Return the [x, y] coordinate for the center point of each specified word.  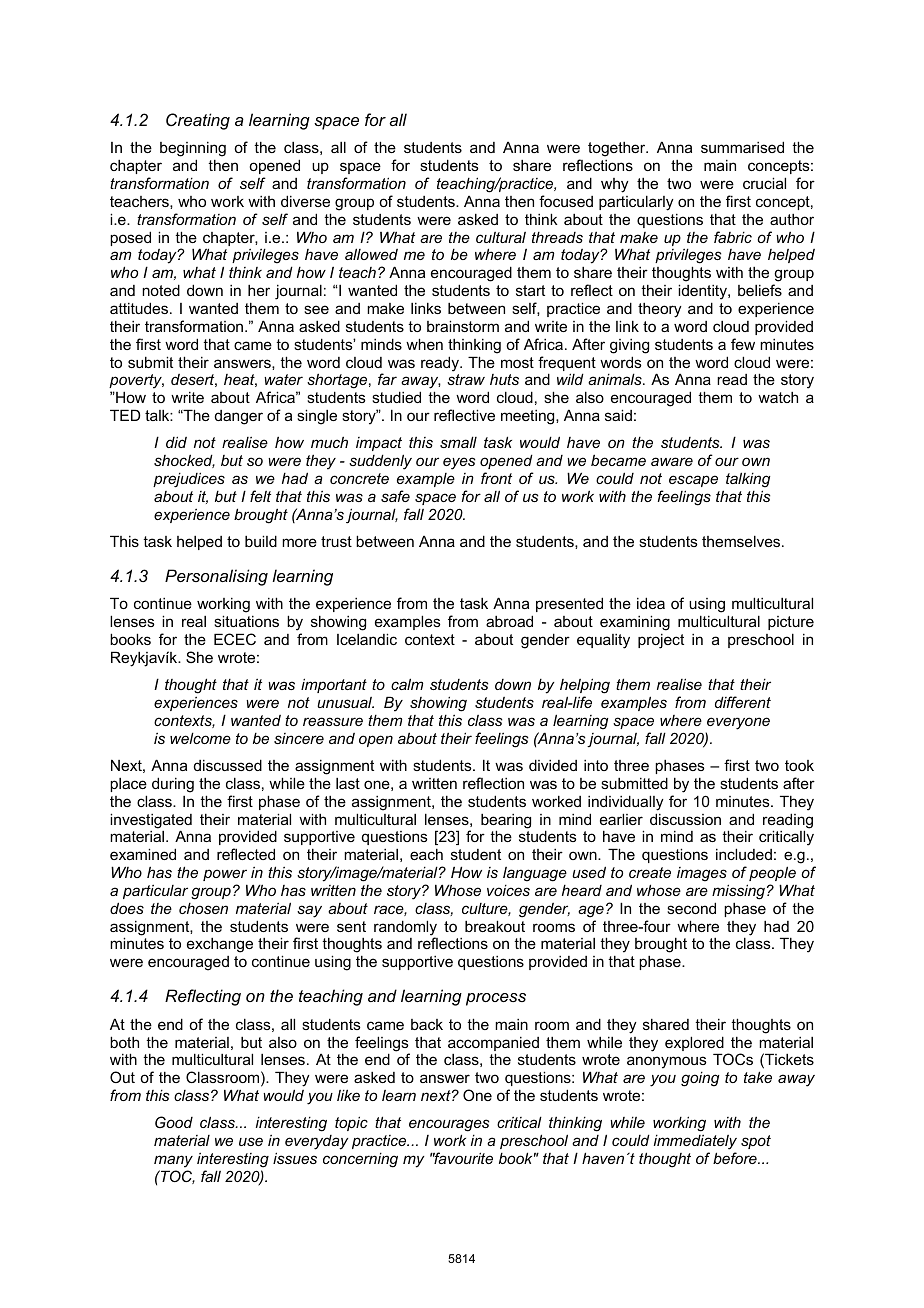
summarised [742, 147]
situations [246, 621]
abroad [509, 621]
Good [174, 1122]
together [618, 149]
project [661, 641]
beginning [193, 149]
